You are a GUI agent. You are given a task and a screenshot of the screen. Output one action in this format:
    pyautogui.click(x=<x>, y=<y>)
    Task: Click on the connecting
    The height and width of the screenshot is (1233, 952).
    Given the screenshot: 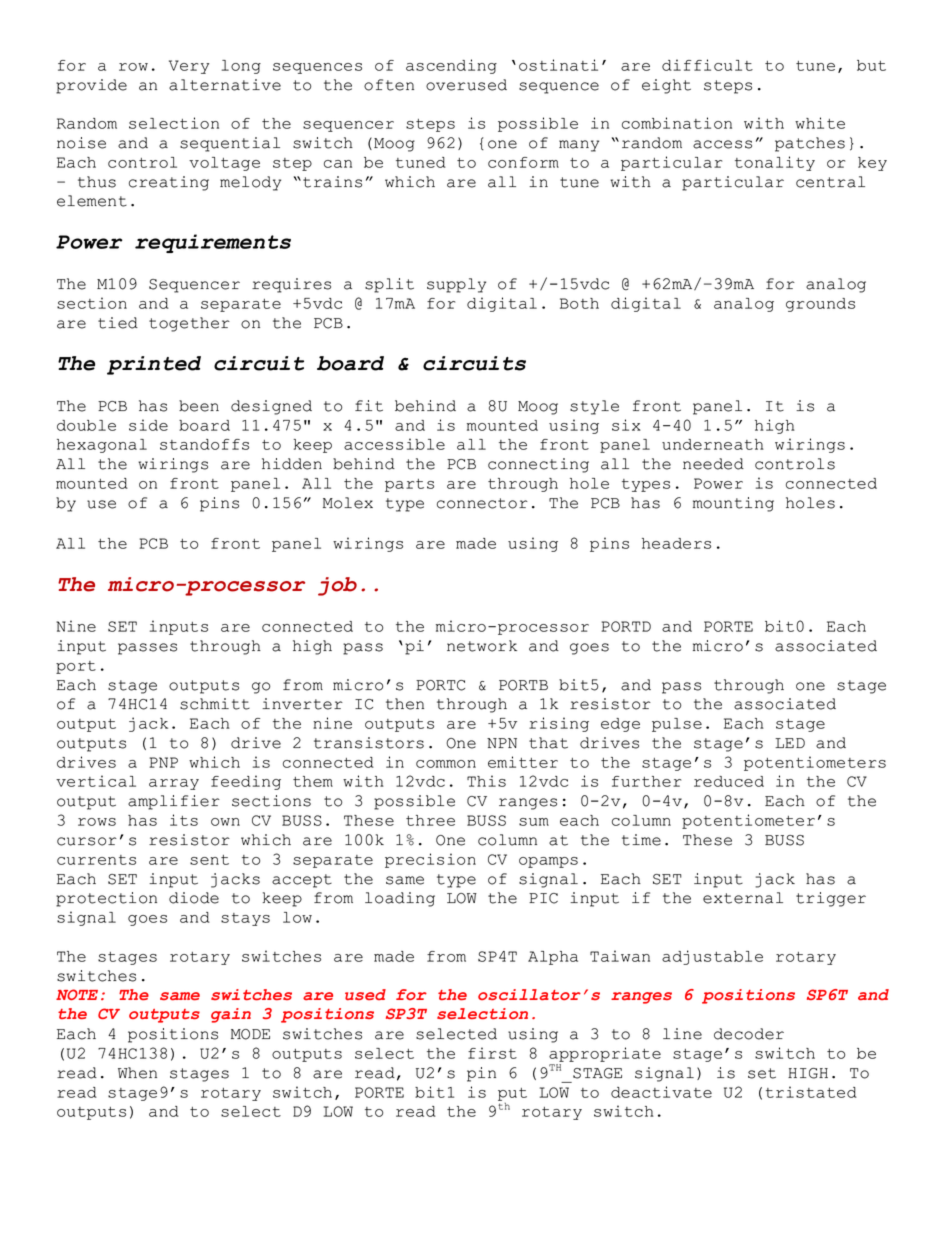 What is the action you would take?
    pyautogui.click(x=538, y=465)
